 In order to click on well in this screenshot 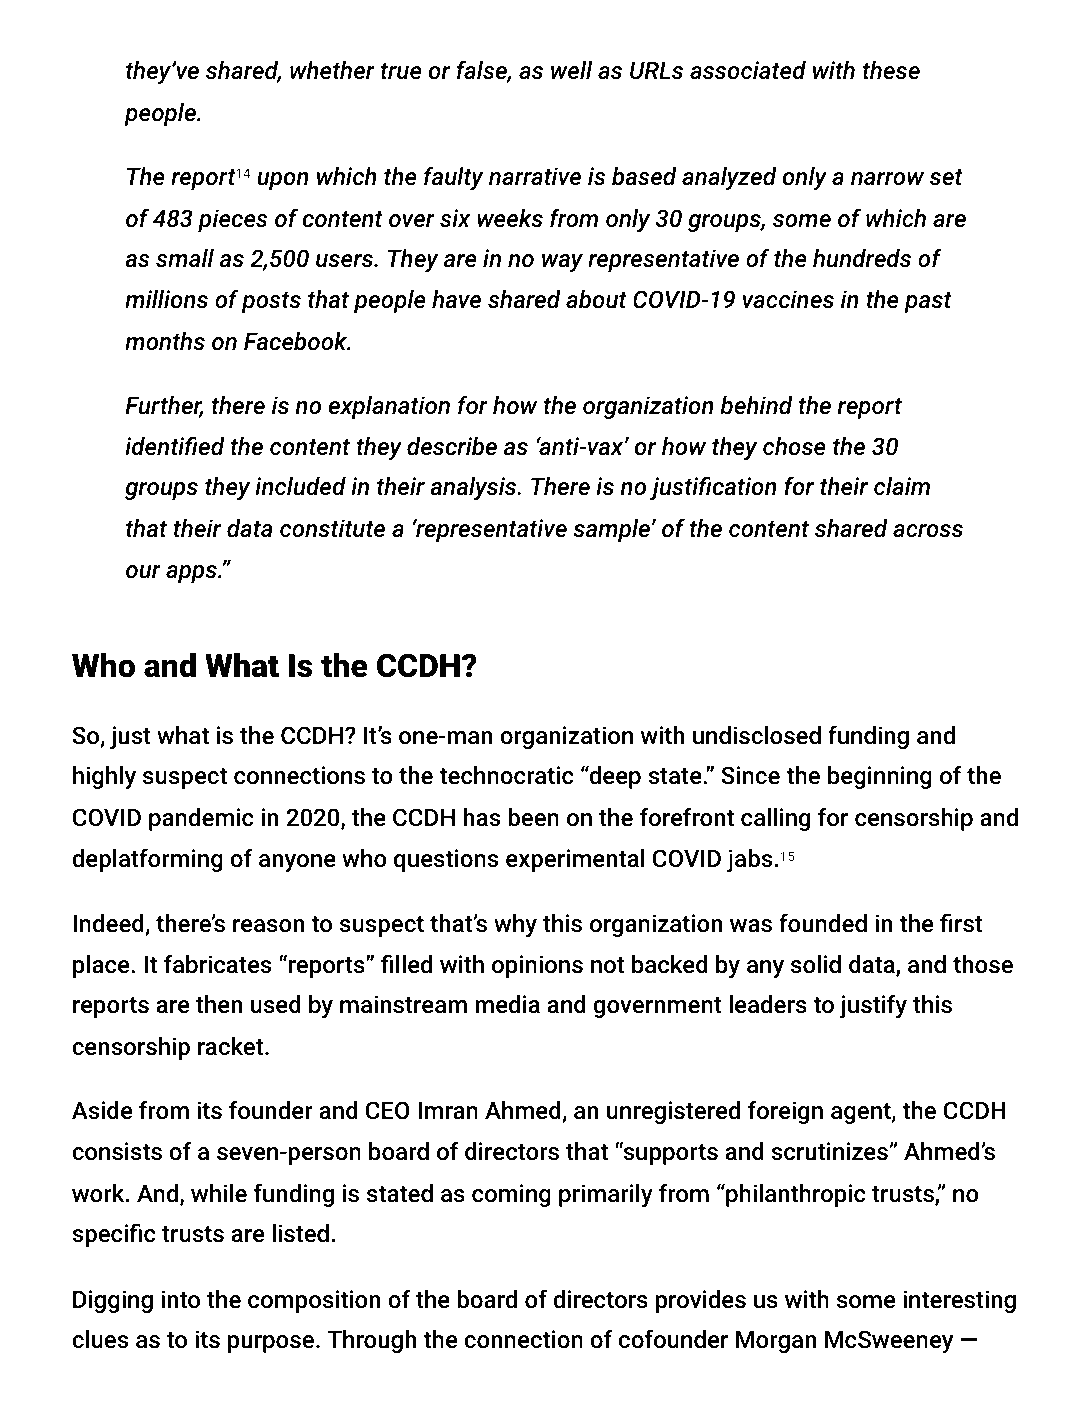, I will do `click(571, 70)`.
